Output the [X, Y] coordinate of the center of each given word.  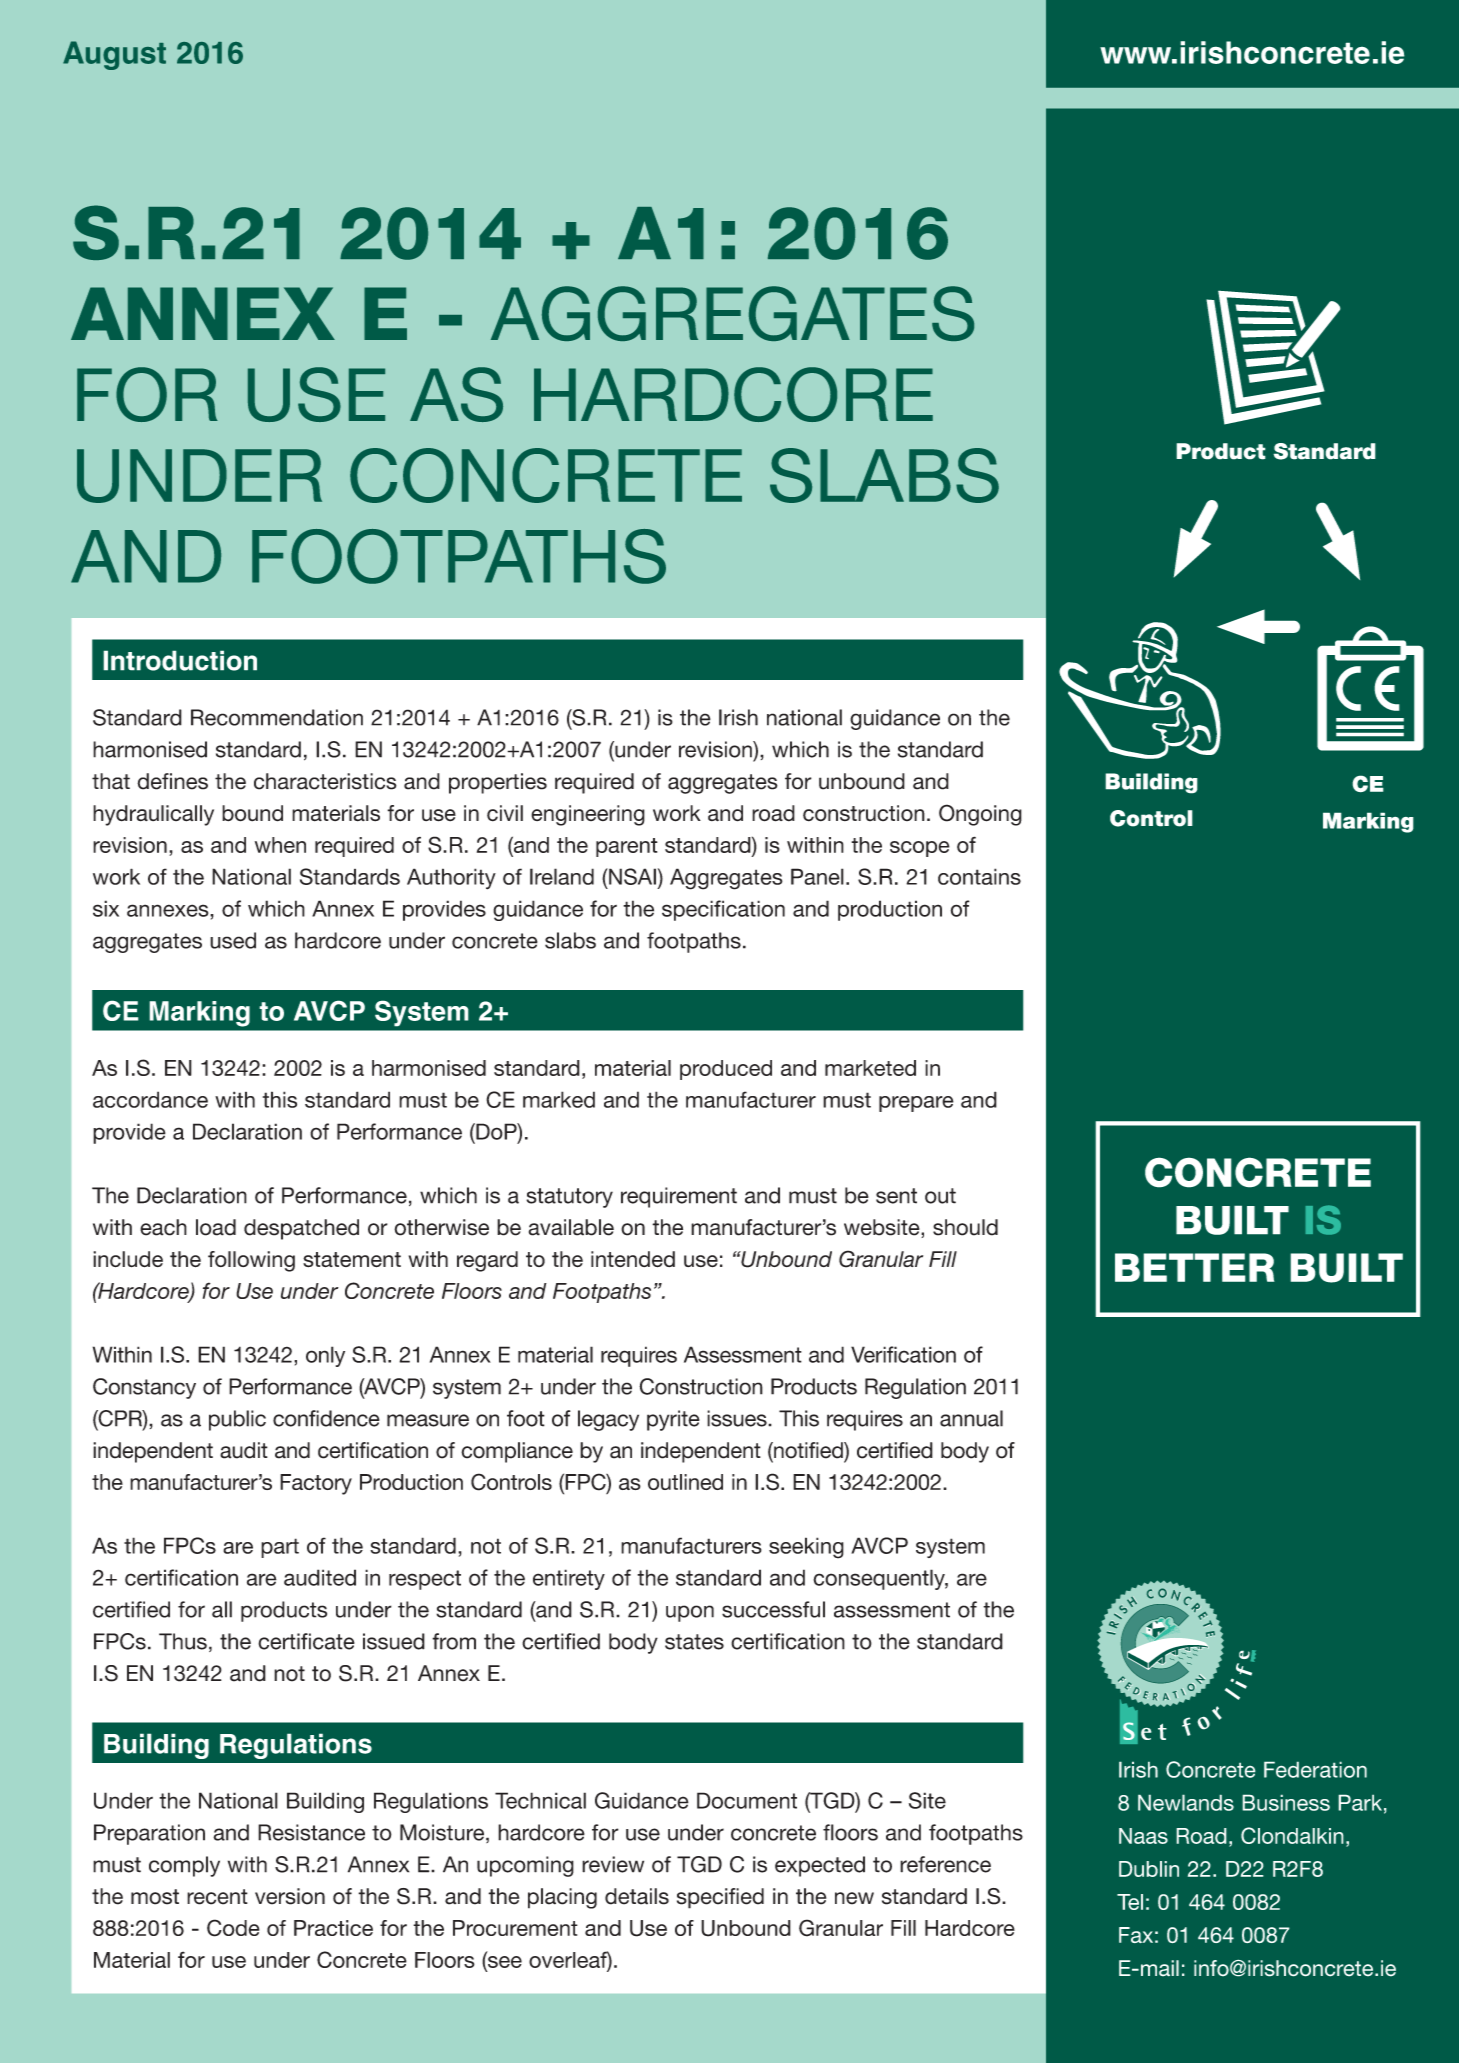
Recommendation [277, 717]
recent [217, 1897]
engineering [588, 815]
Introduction [180, 660]
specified [720, 1898]
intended [633, 1259]
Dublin [1149, 1869]
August [114, 55]
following [251, 1261]
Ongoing [980, 815]
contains [979, 876]
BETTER [1195, 1267]
